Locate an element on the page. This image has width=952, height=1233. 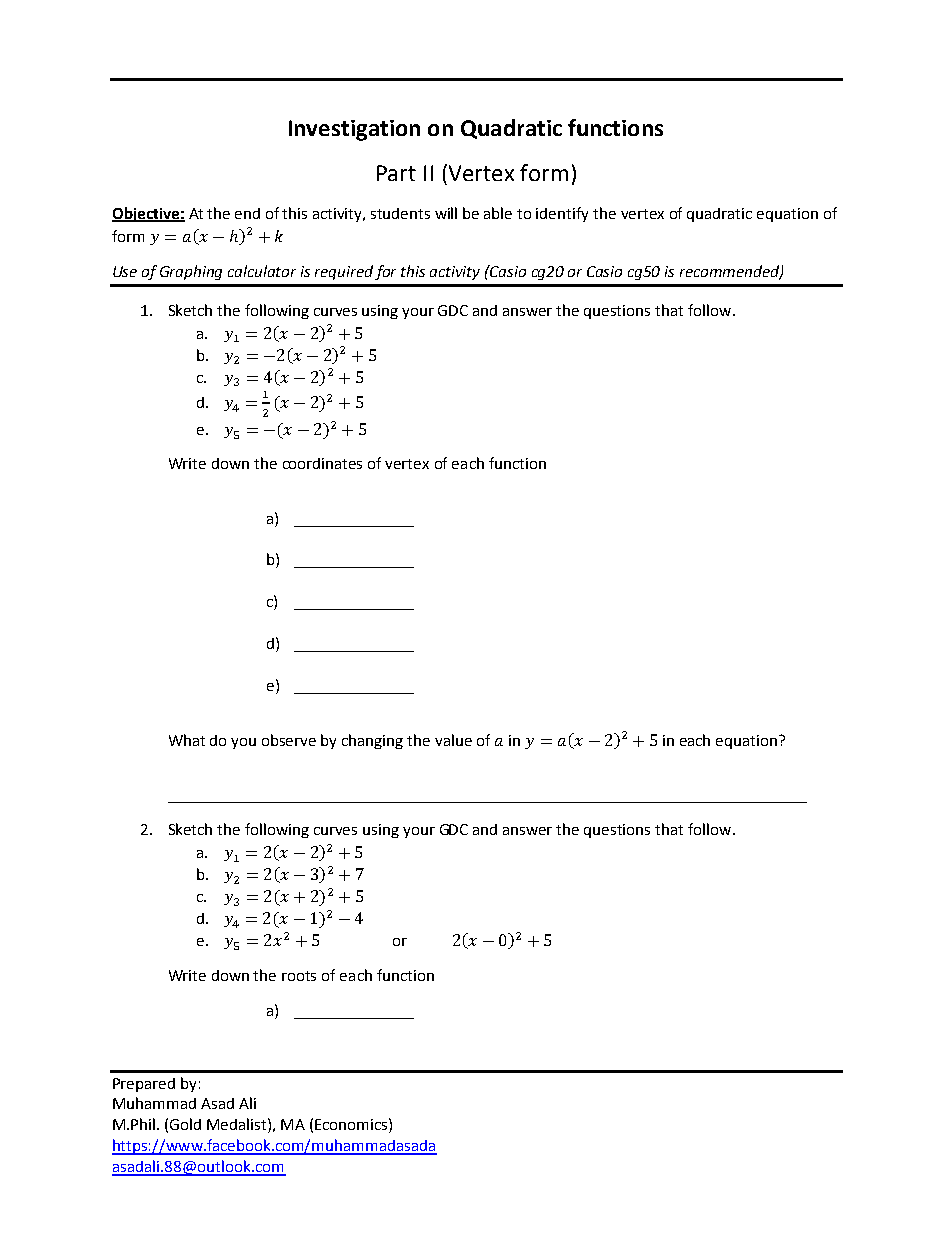
Prepared is located at coordinates (144, 1085).
